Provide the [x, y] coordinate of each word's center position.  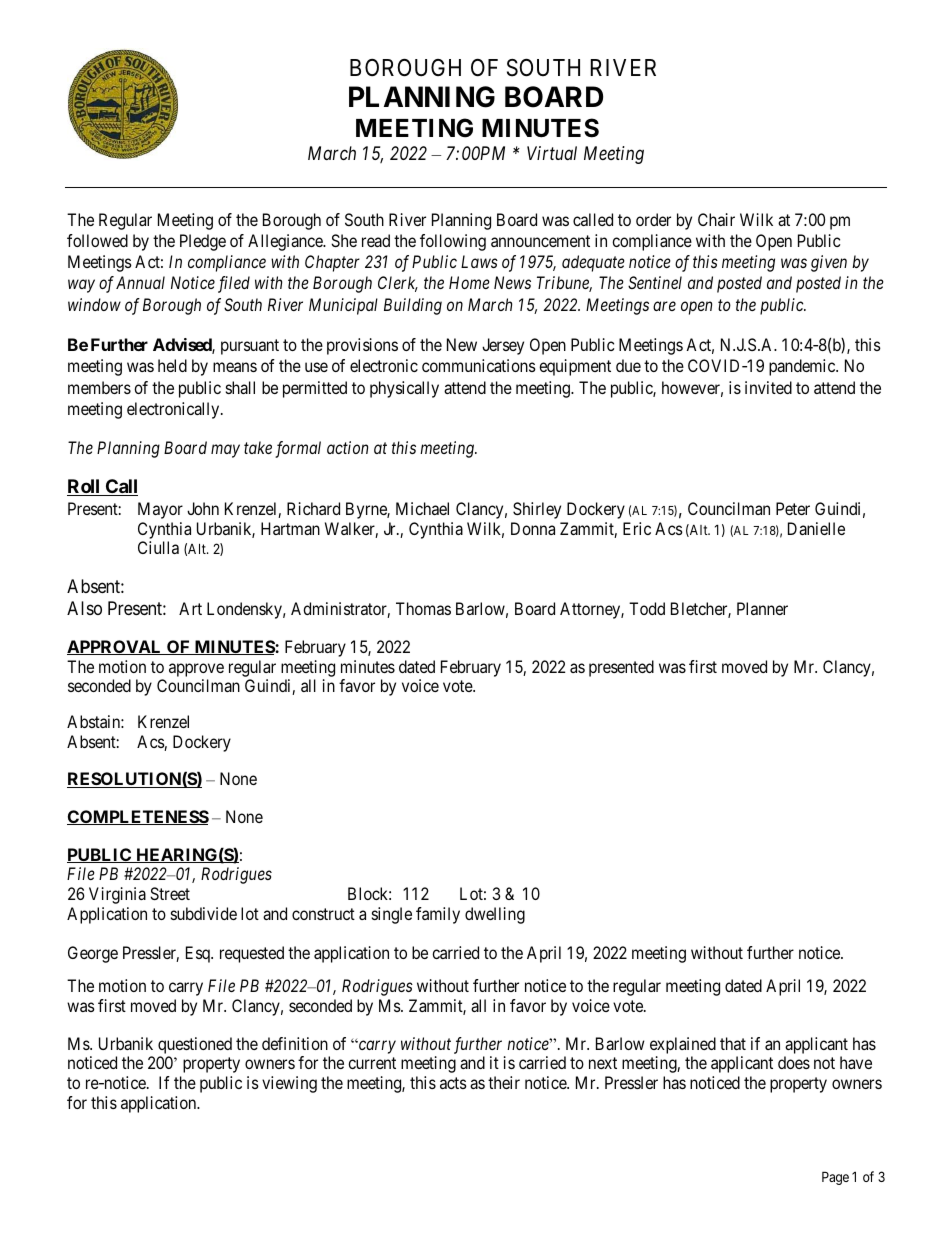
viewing [289, 1084]
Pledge [203, 242]
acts [453, 1083]
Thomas [423, 608]
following [453, 242]
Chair [716, 219]
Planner [762, 608]
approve [196, 670]
